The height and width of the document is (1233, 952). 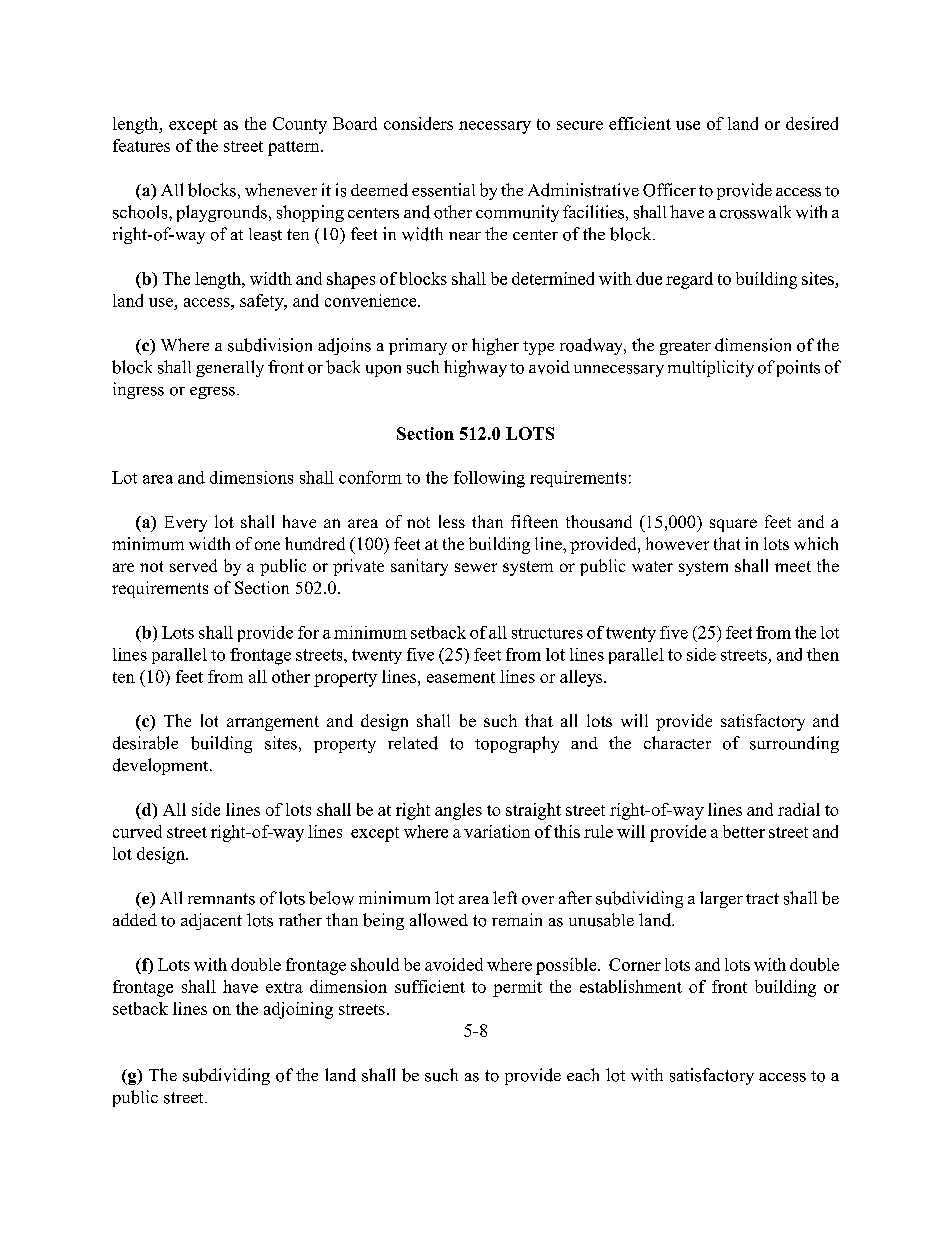 What do you see at coordinates (137, 831) in the document?
I see `curved` at bounding box center [137, 831].
